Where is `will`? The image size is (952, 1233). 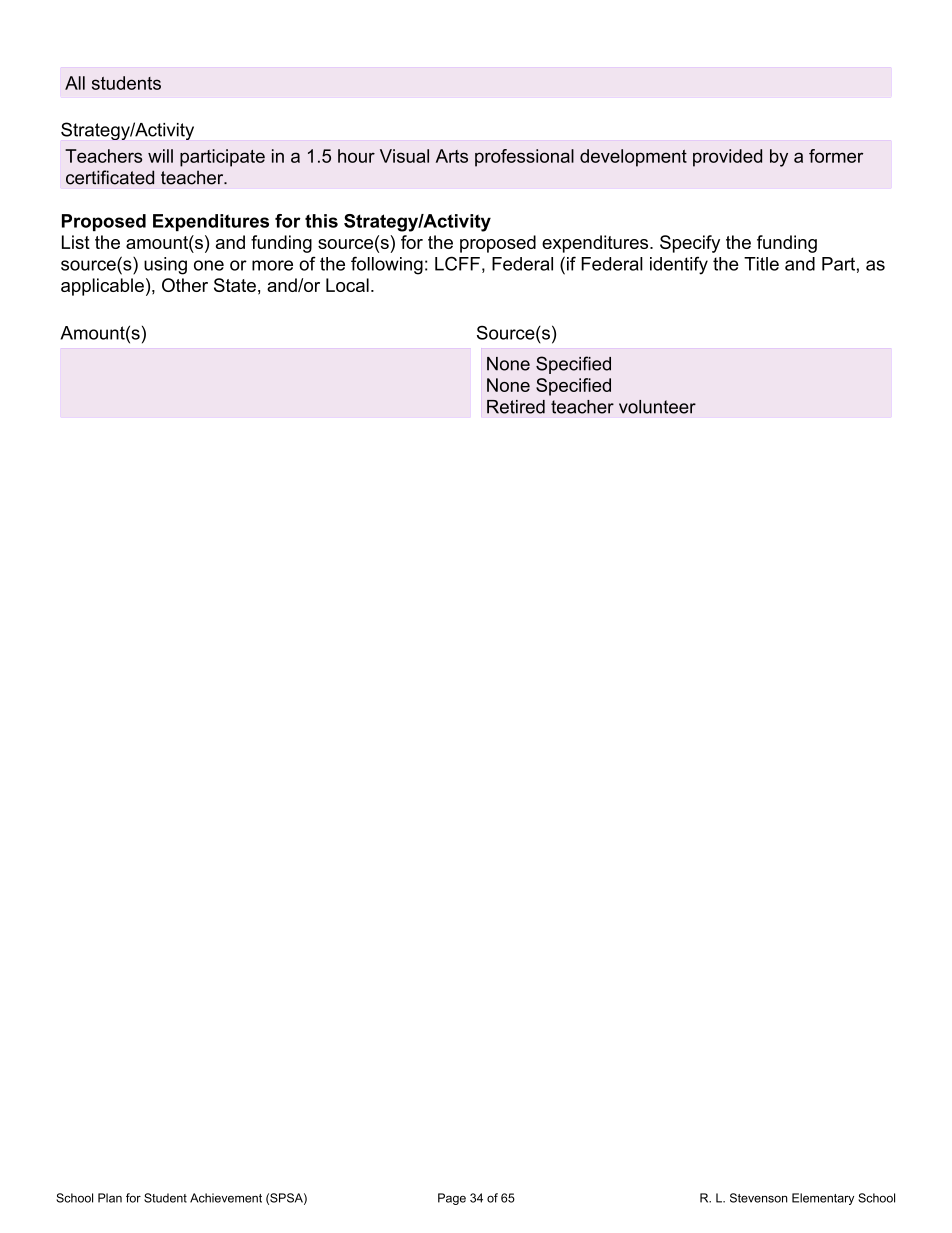 will is located at coordinates (160, 156).
